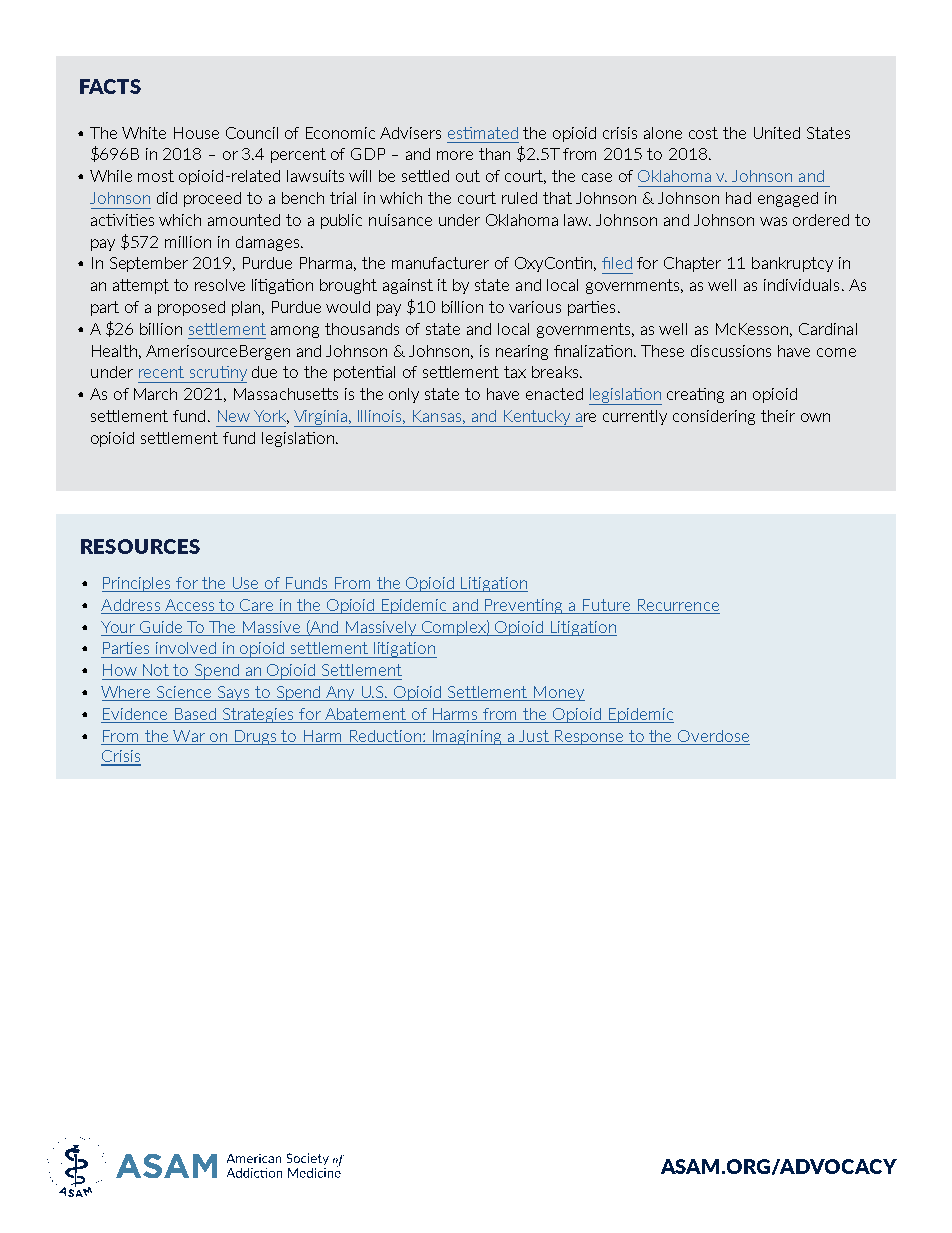 The width and height of the image is (952, 1233). I want to click on bankruptcy, so click(792, 264).
